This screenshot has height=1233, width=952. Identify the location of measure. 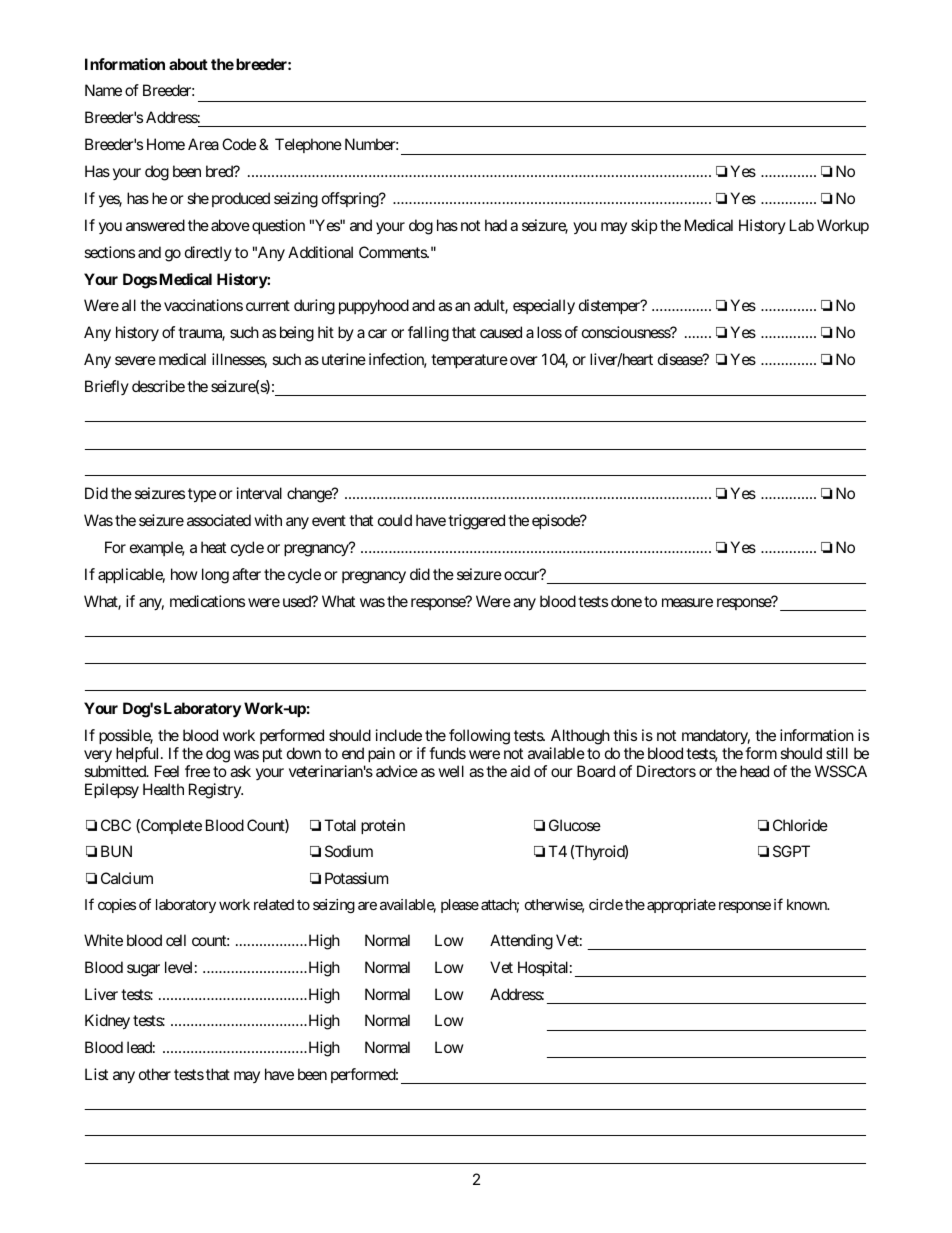
(687, 602).
